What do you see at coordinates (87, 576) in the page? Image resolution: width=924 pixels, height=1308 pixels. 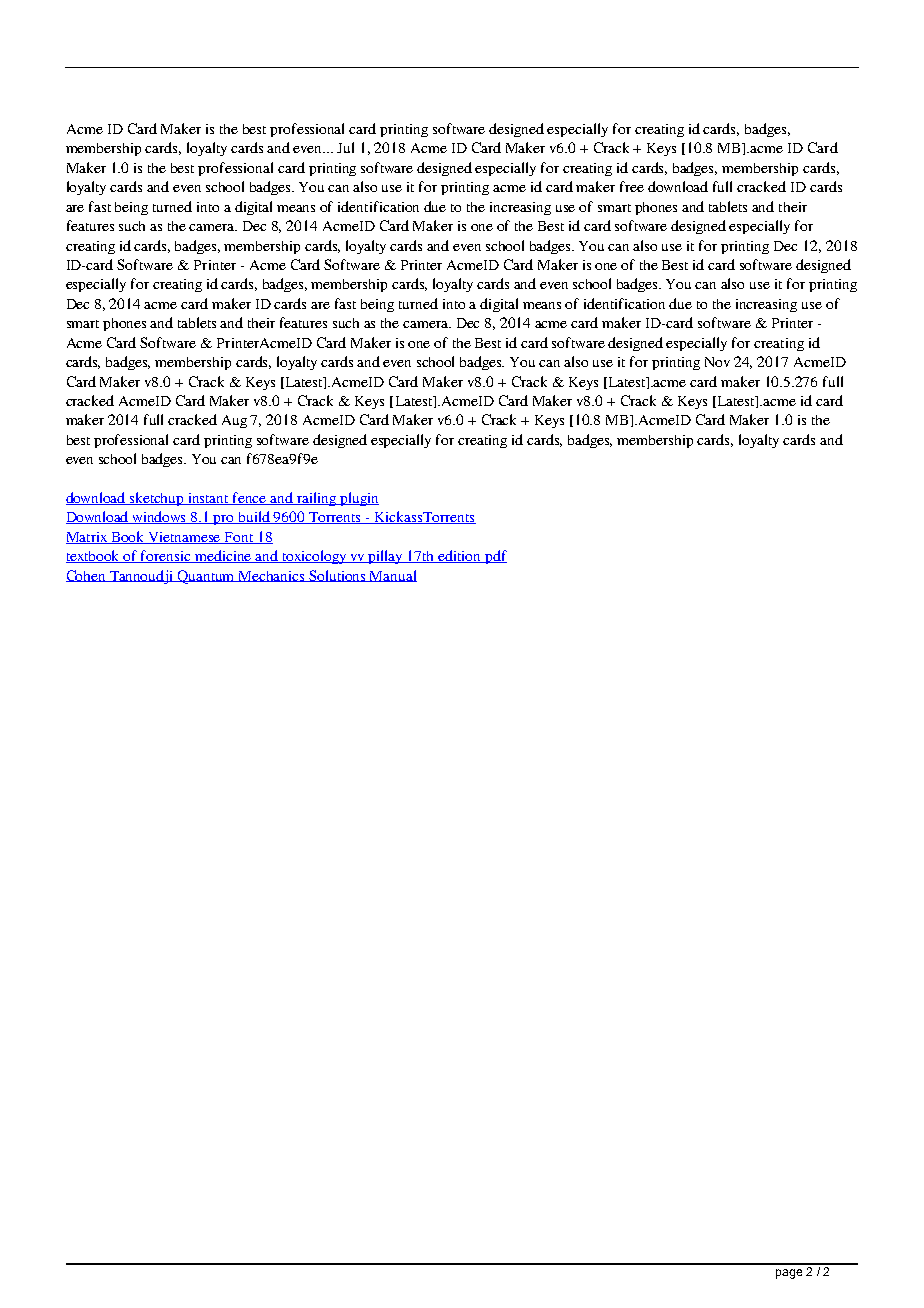 I see `Cohen` at bounding box center [87, 576].
